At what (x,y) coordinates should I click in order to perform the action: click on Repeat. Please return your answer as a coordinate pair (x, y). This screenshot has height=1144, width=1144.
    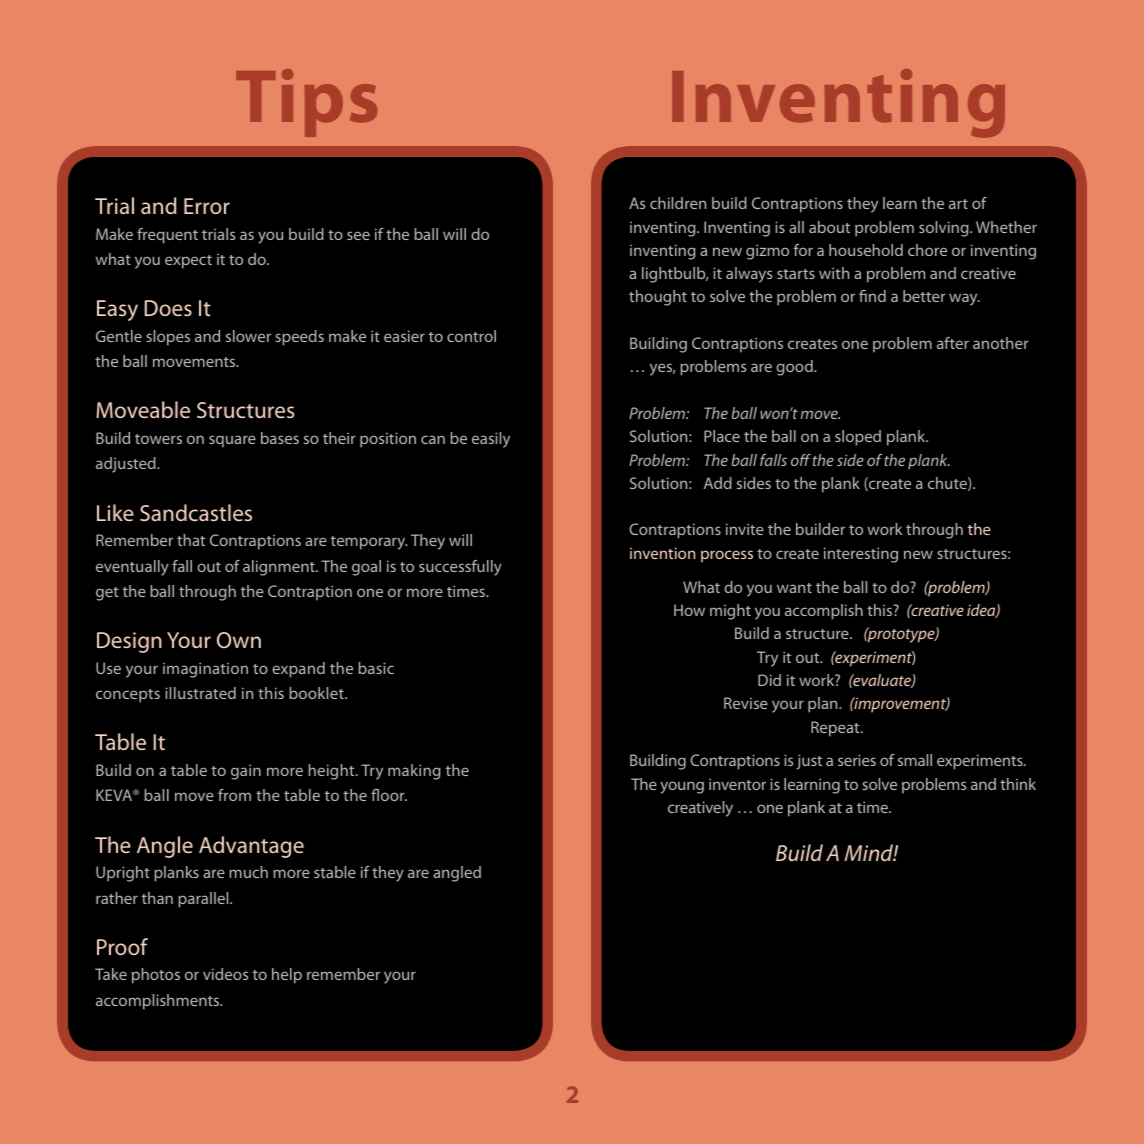
    Looking at the image, I should click on (836, 729).
